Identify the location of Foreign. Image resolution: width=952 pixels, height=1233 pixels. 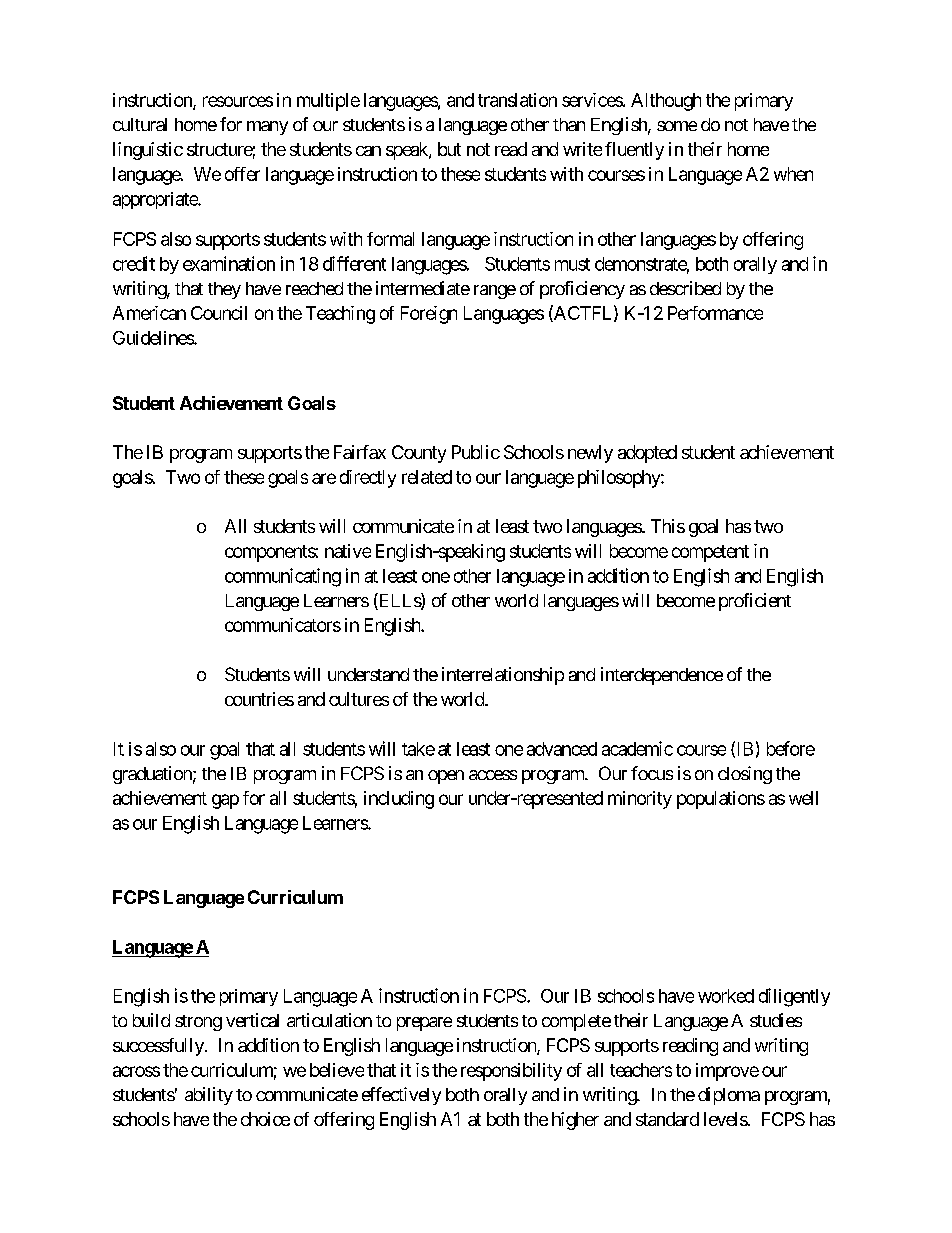
(429, 315).
